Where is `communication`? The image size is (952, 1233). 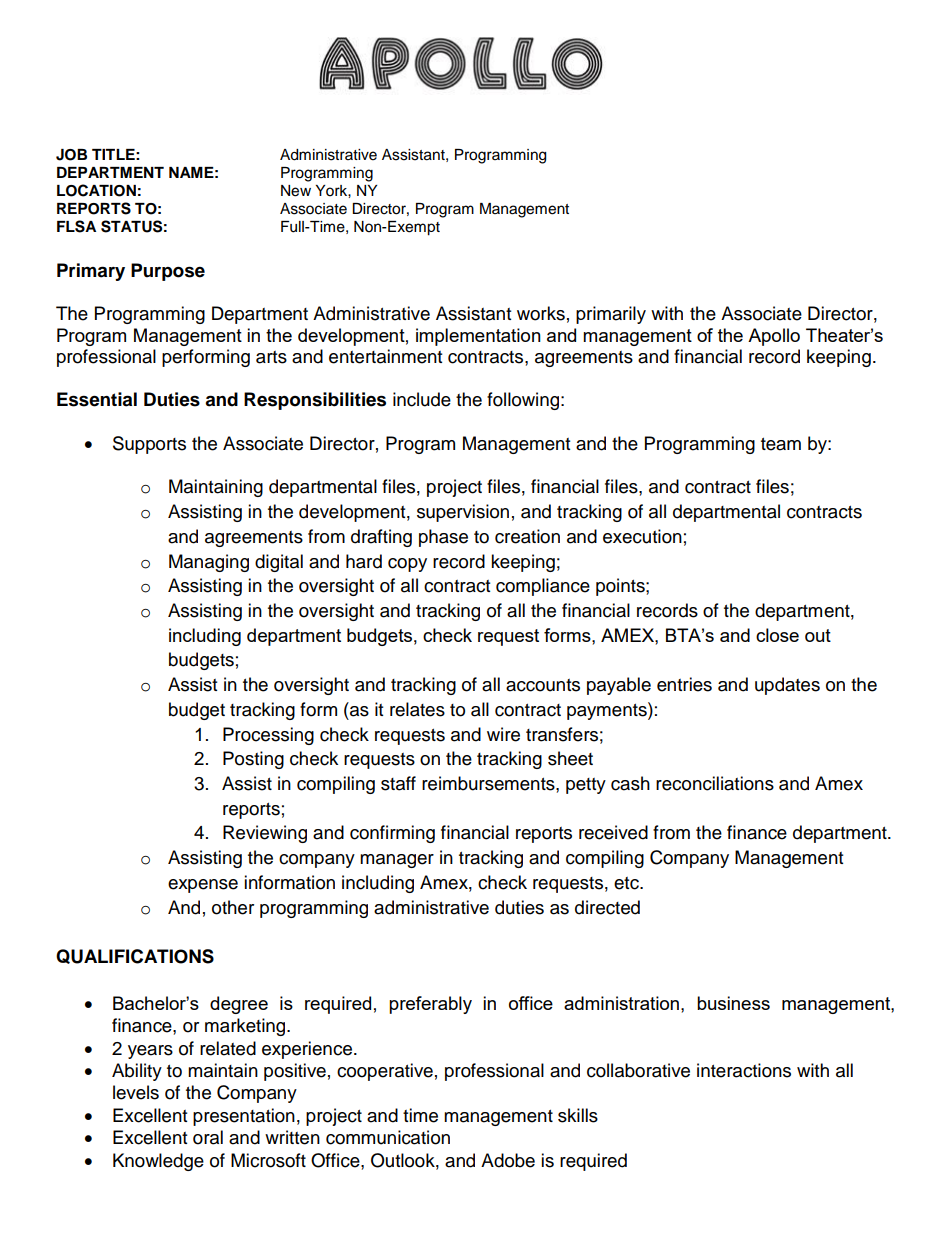 communication is located at coordinates (388, 1137).
